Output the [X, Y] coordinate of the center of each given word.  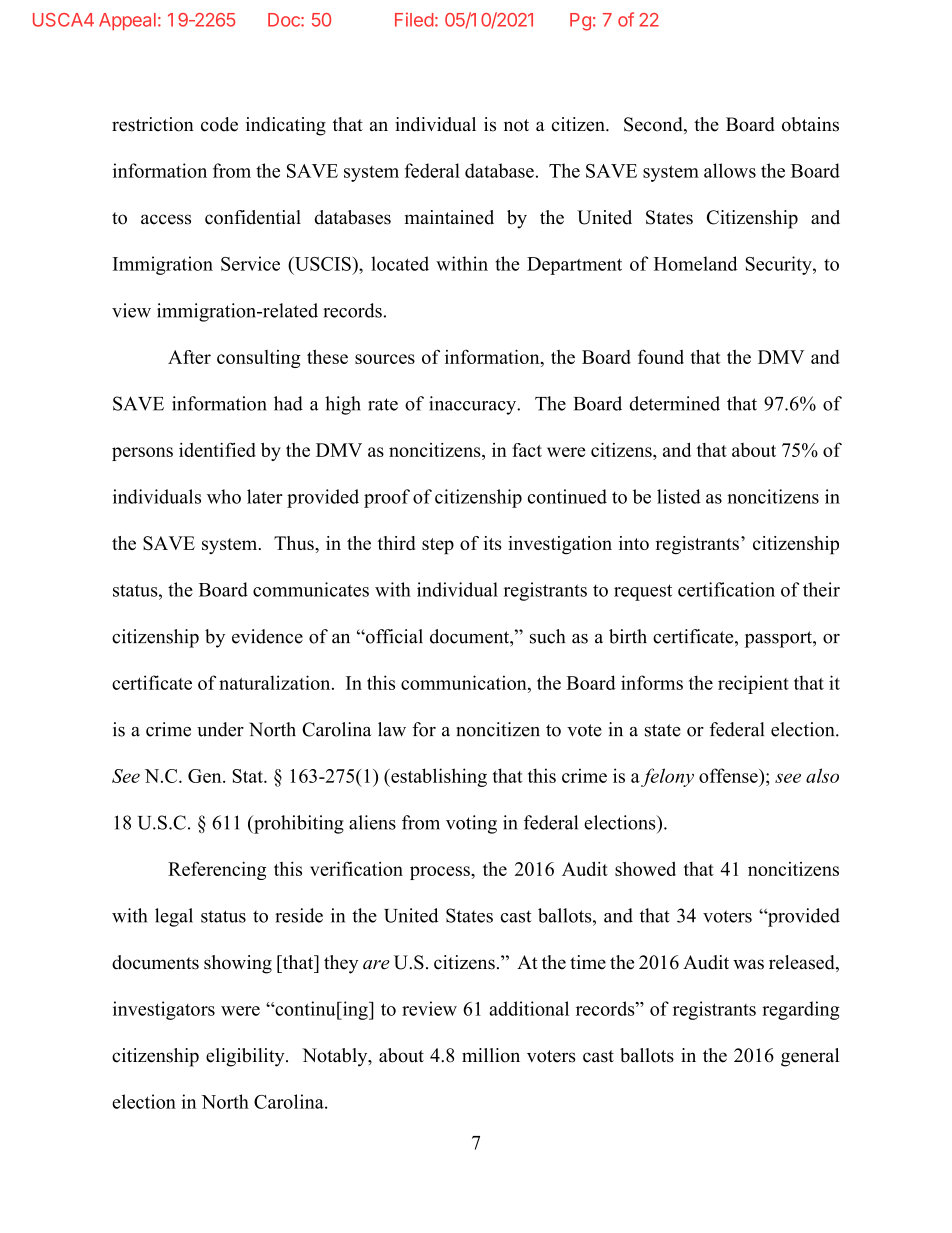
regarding [801, 1010]
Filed [414, 19]
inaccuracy [474, 405]
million [491, 1055]
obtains [810, 124]
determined [675, 403]
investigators [164, 1010]
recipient [753, 684]
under [220, 729]
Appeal [127, 21]
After [189, 357]
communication [465, 682]
